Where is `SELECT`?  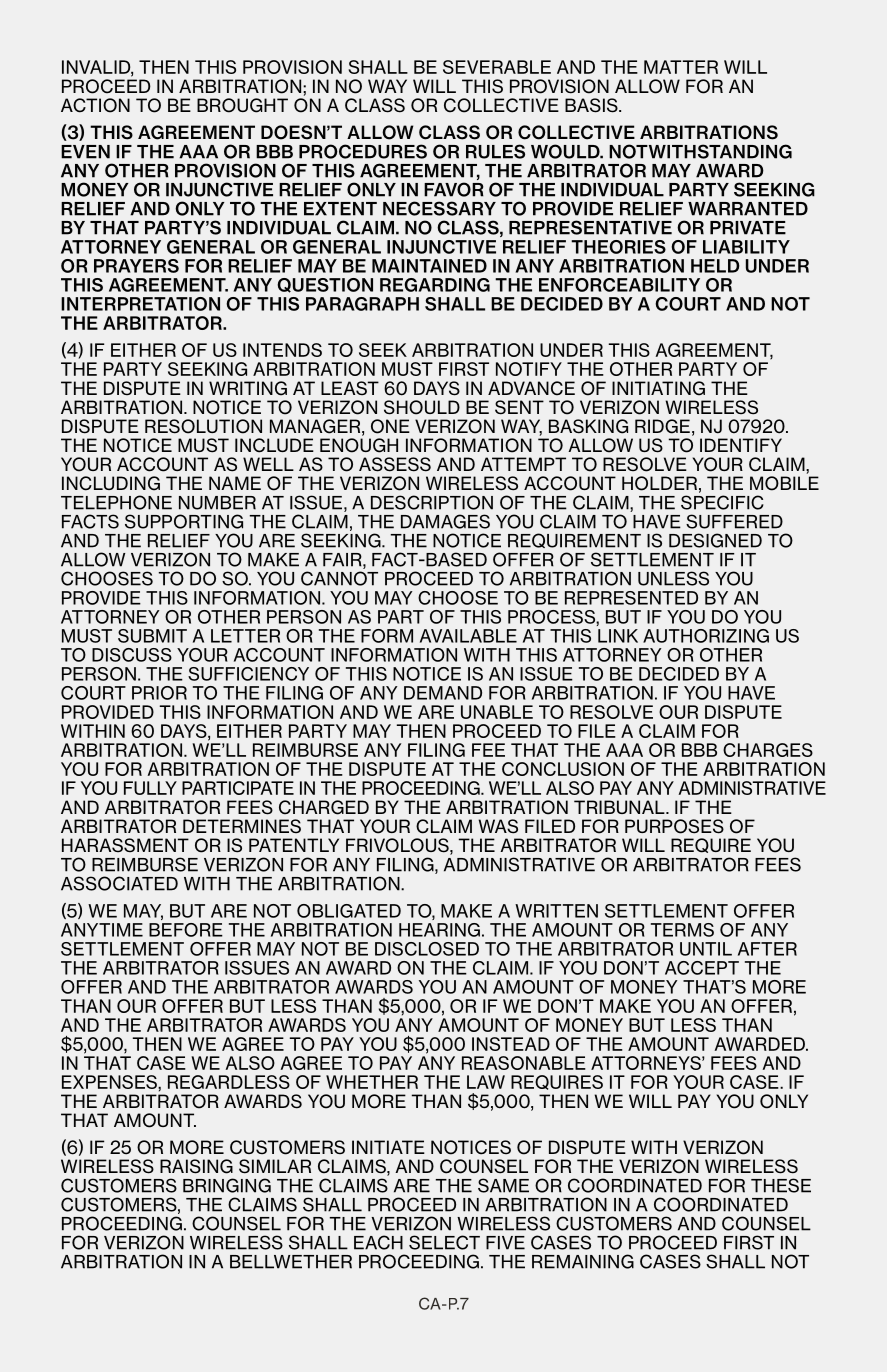 SELECT is located at coordinates (444, 1242).
